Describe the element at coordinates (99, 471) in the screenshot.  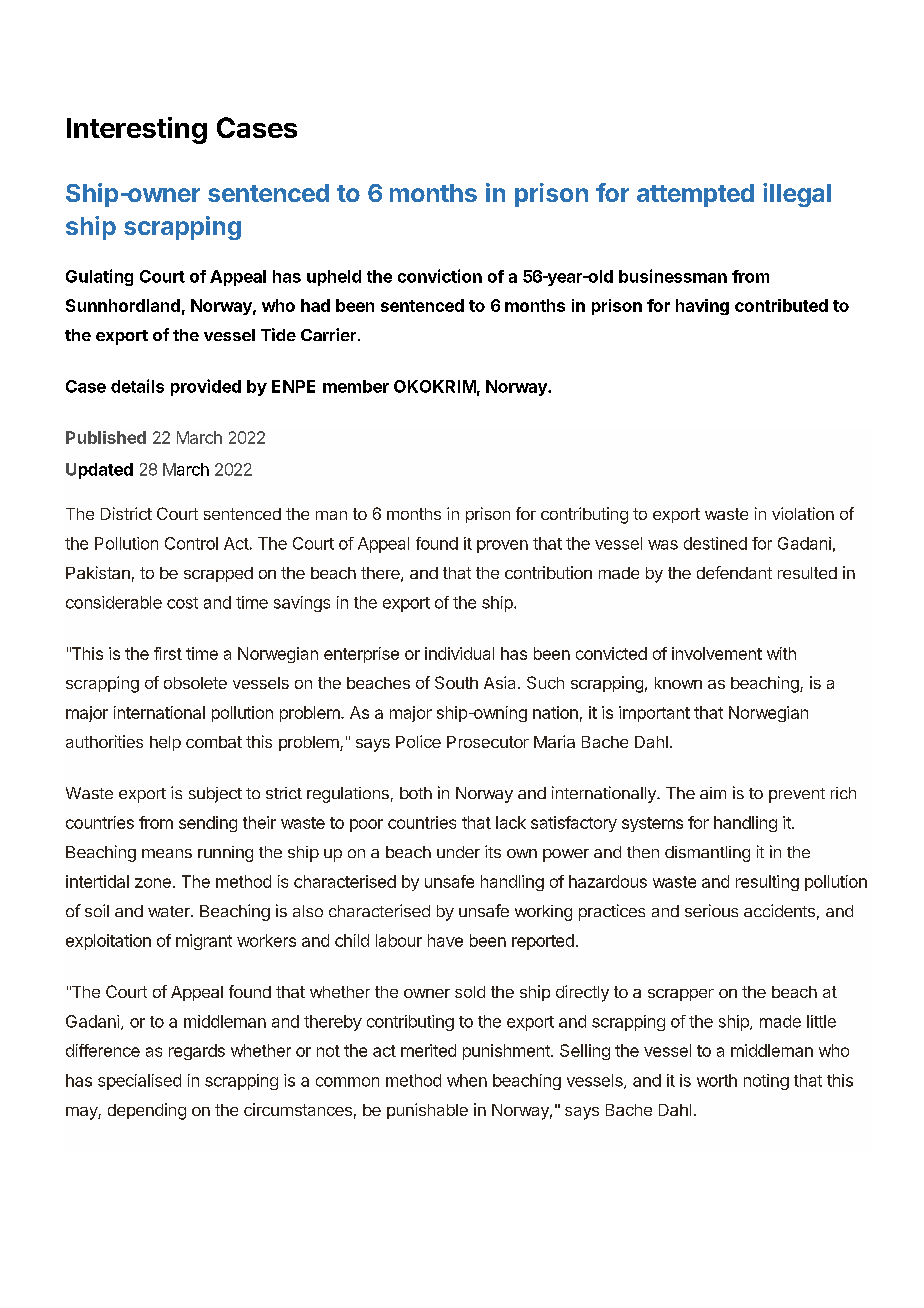
I see `Updated` at that location.
